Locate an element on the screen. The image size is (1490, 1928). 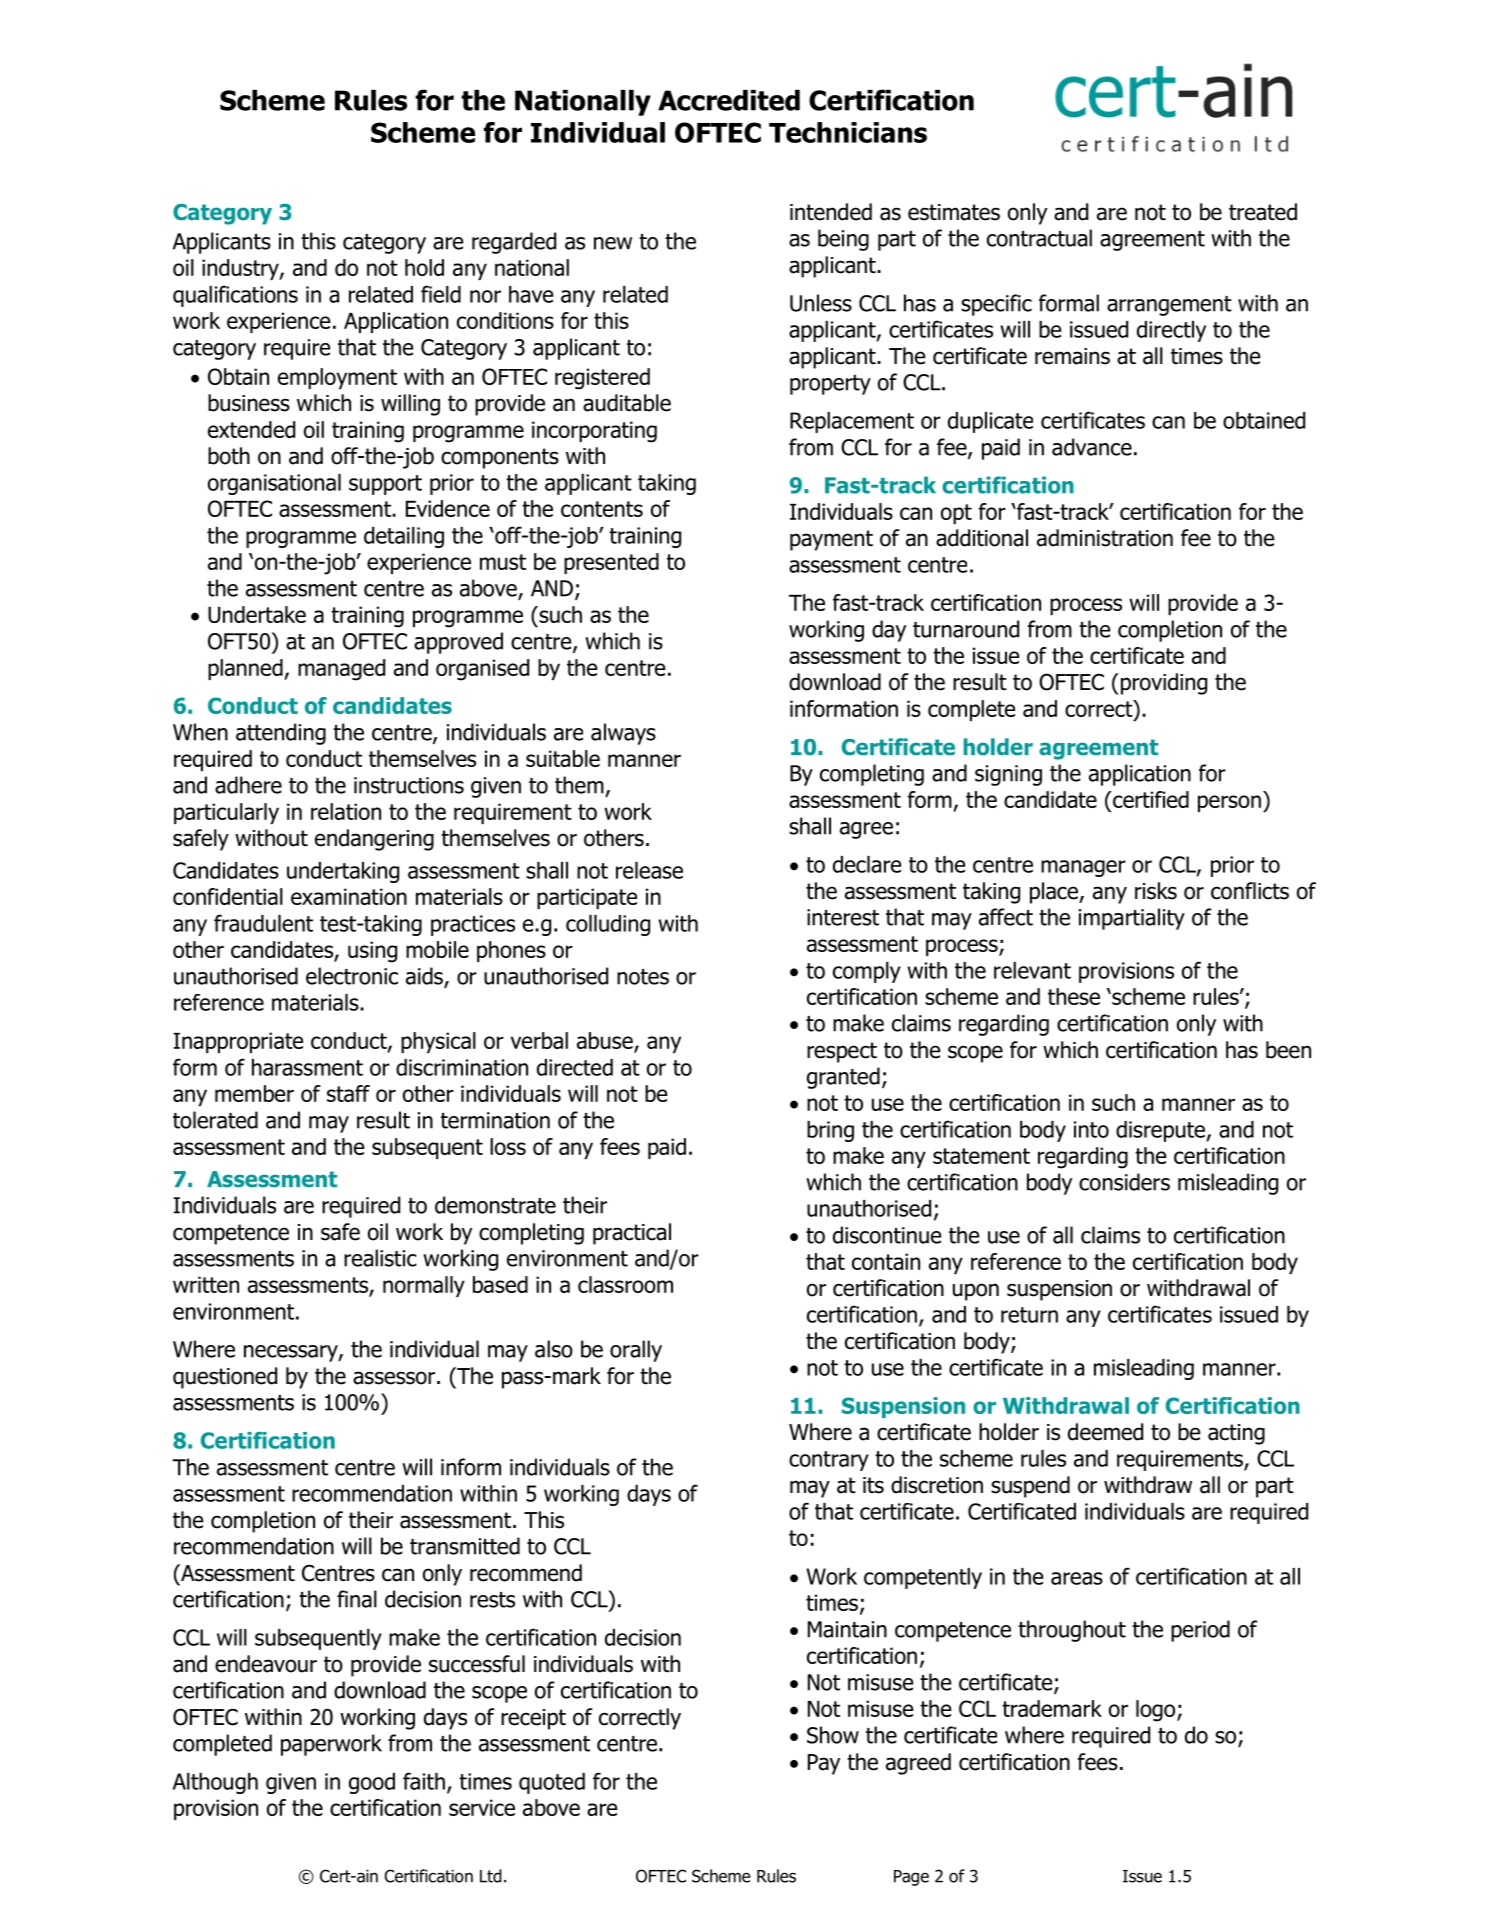
providing is located at coordinates (1162, 684).
